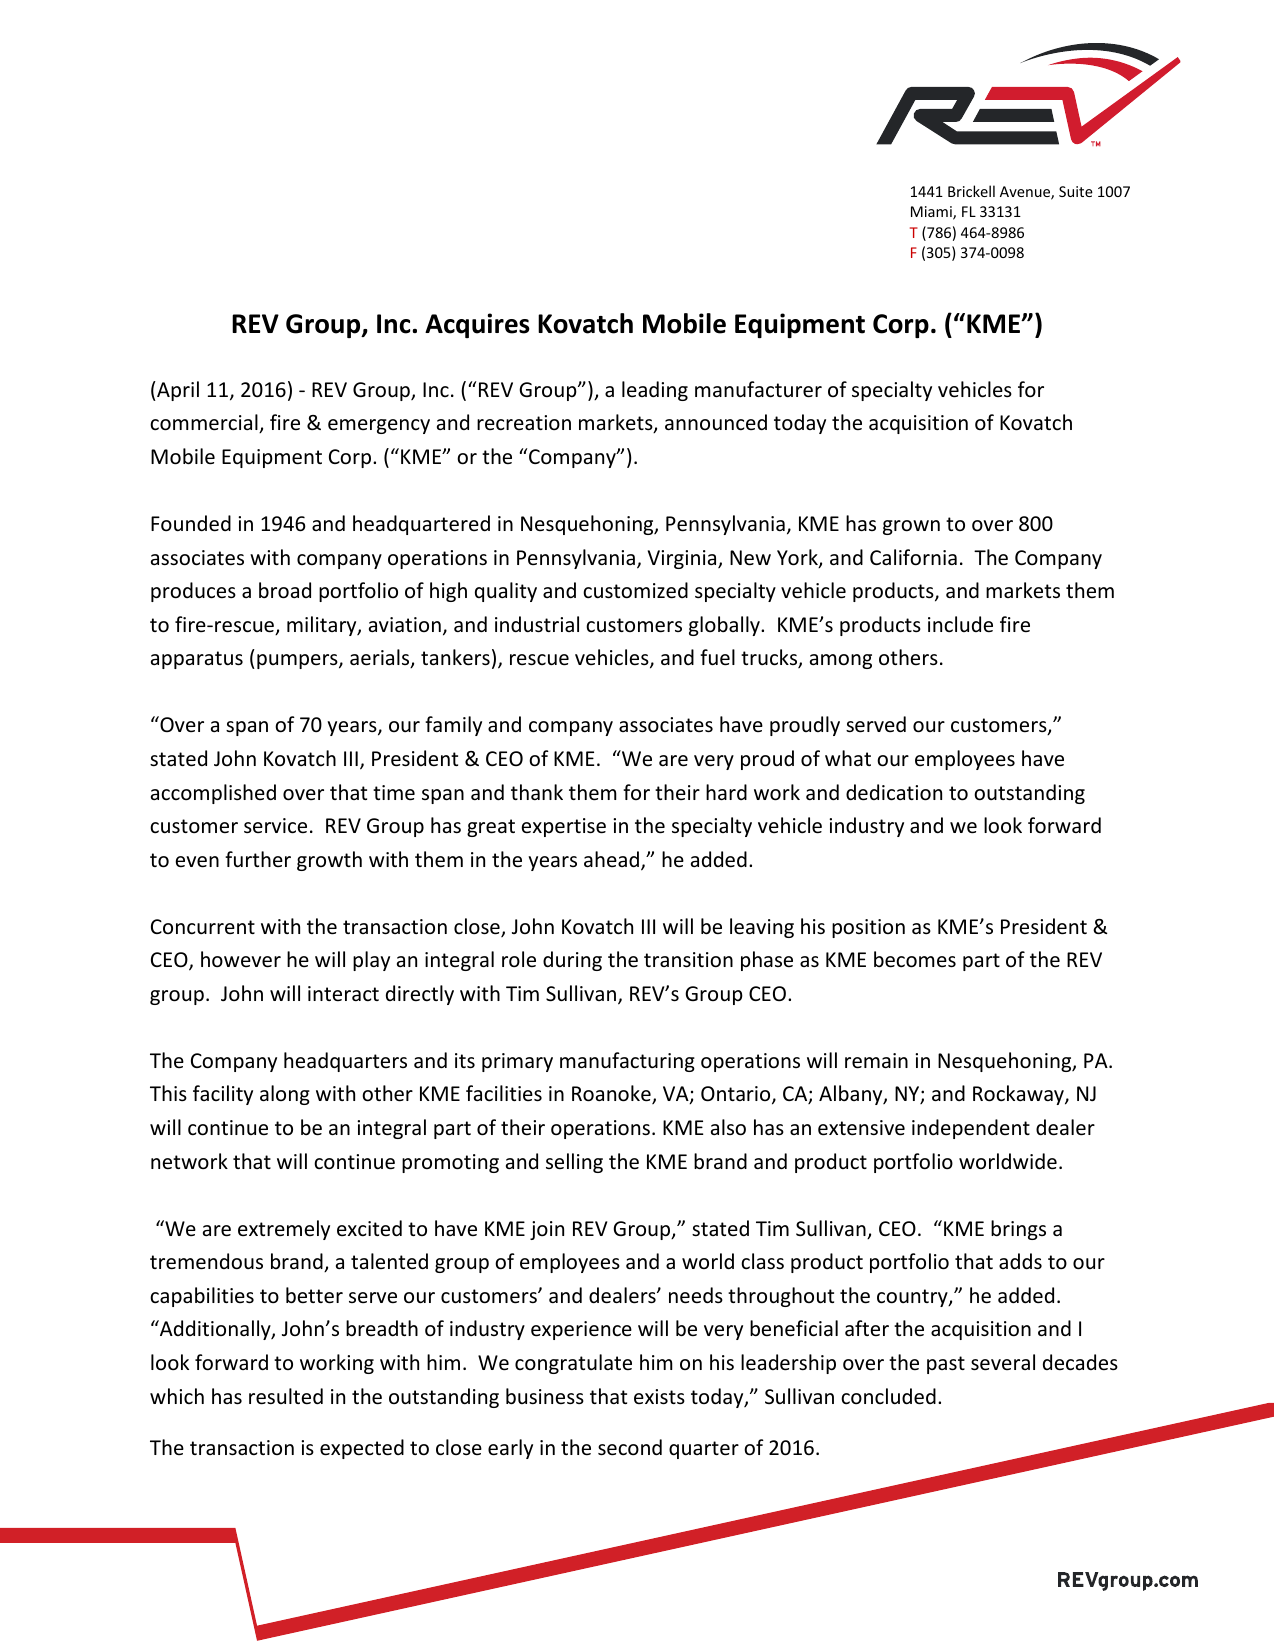 The height and width of the screenshot is (1649, 1274). What do you see at coordinates (613, 860) in the screenshot?
I see `ahead` at bounding box center [613, 860].
